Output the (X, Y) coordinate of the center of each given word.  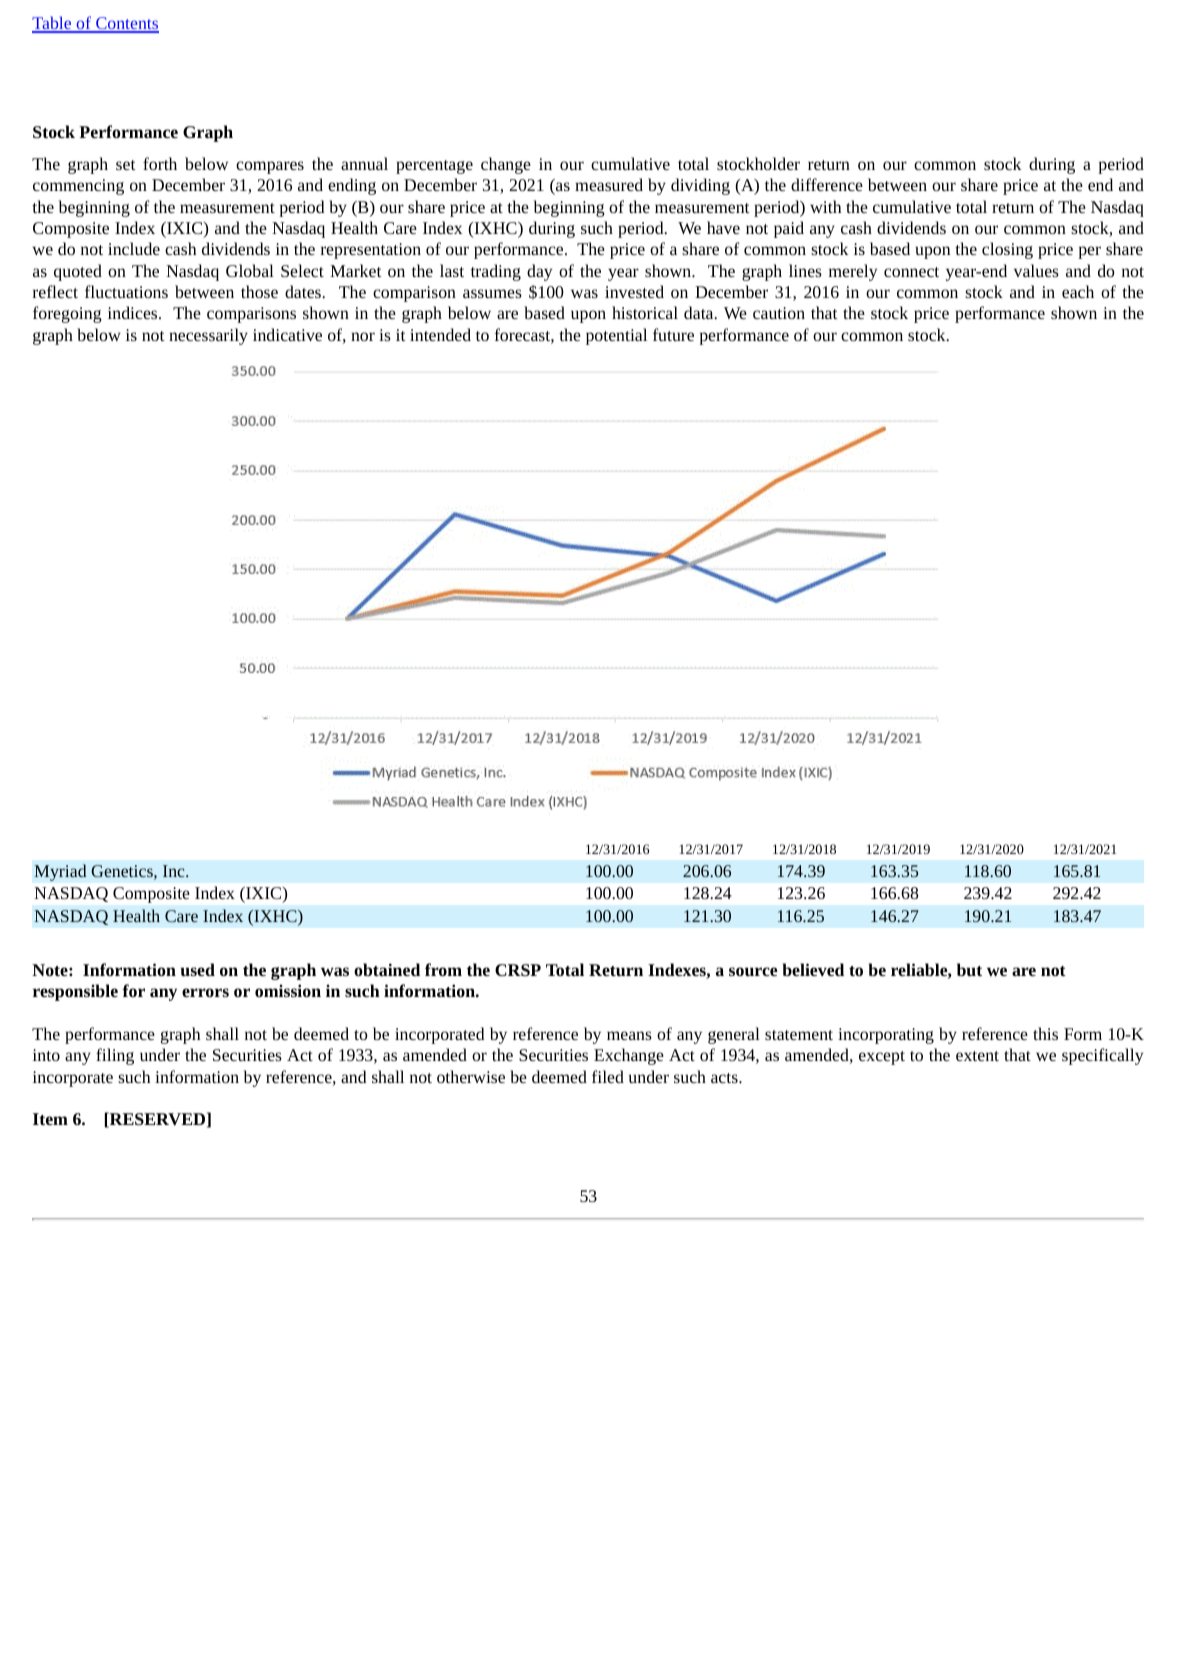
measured (609, 184)
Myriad (60, 872)
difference (827, 184)
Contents (126, 25)
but (969, 969)
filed (608, 1076)
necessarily (208, 336)
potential (616, 336)
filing (115, 1056)
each (1078, 291)
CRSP (518, 970)
